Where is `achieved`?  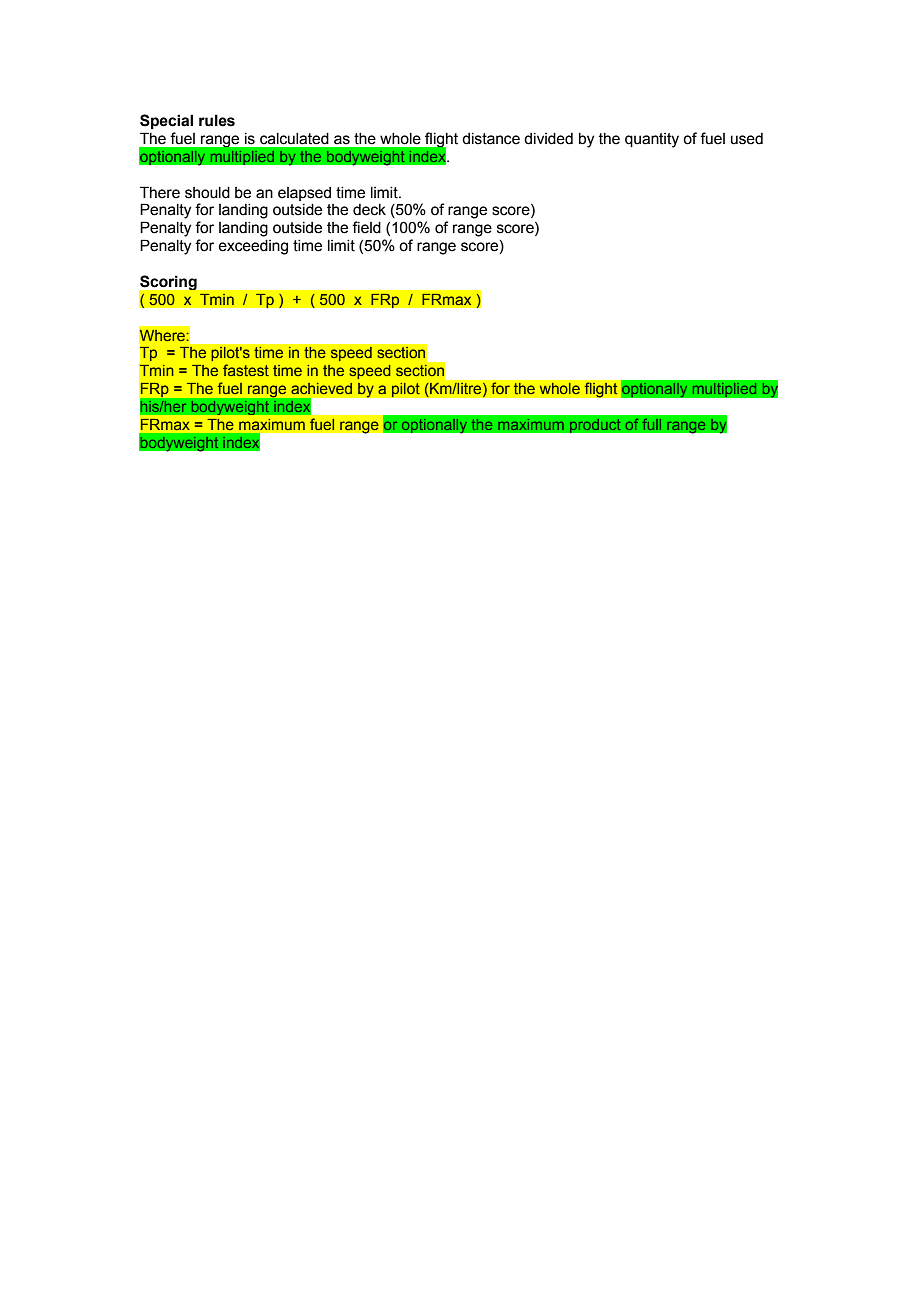 achieved is located at coordinates (321, 388).
